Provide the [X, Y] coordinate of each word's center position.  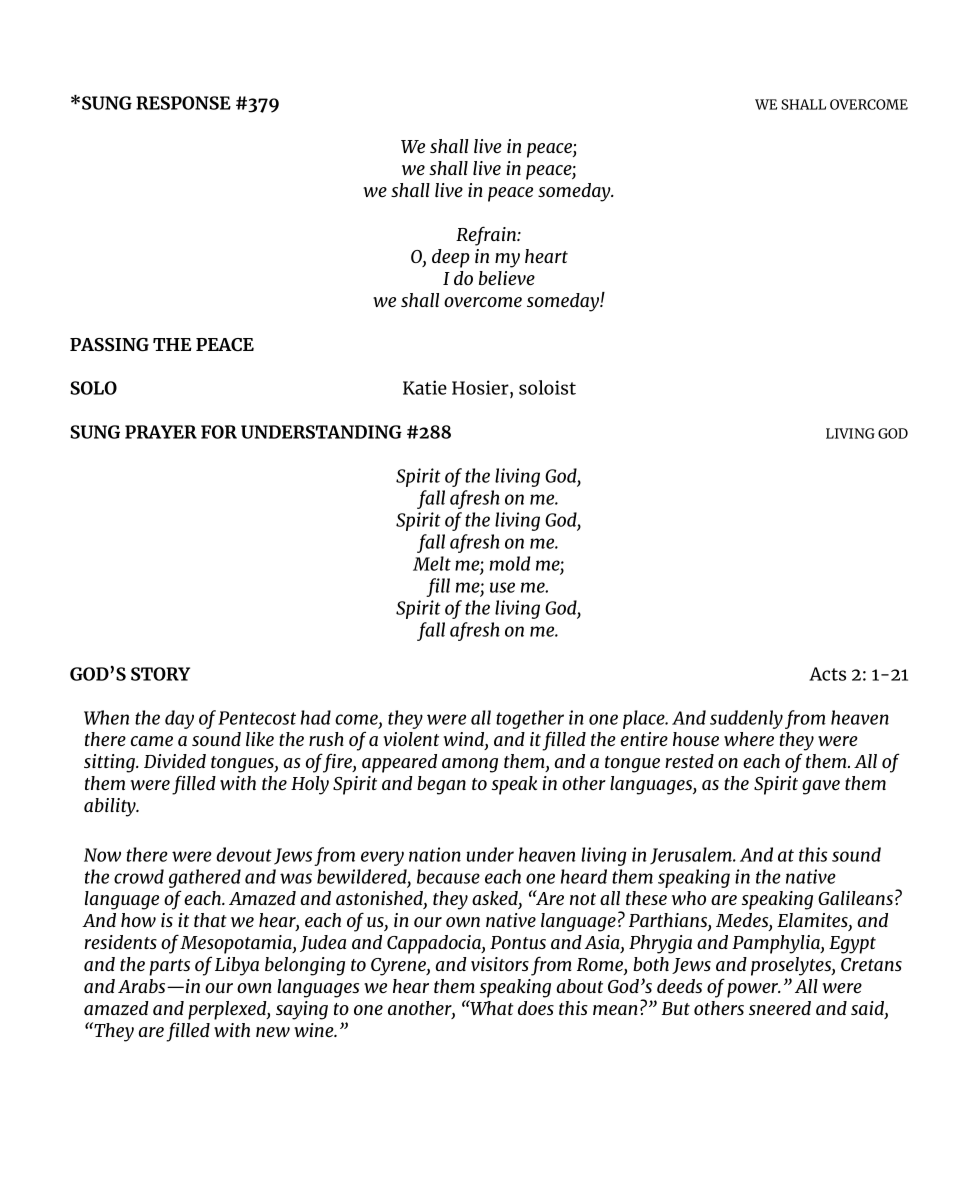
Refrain [487, 236]
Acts [827, 674]
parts [169, 967]
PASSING [109, 344]
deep [451, 258]
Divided [175, 761]
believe [507, 278]
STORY [160, 674]
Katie [425, 387]
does [536, 1008]
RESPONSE [183, 103]
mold [510, 563]
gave [821, 787]
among [470, 765]
